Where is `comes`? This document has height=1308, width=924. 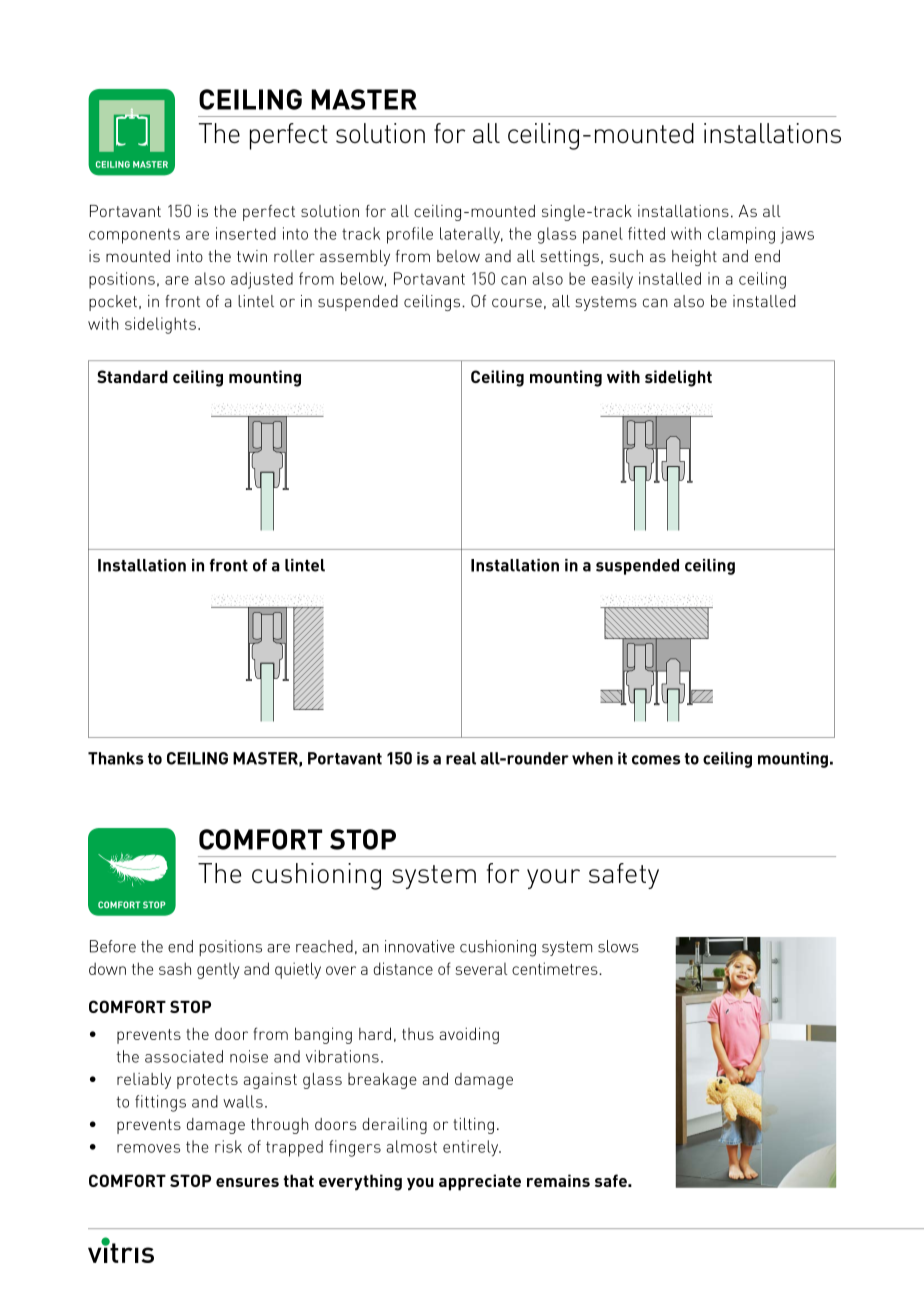 comes is located at coordinates (656, 760).
